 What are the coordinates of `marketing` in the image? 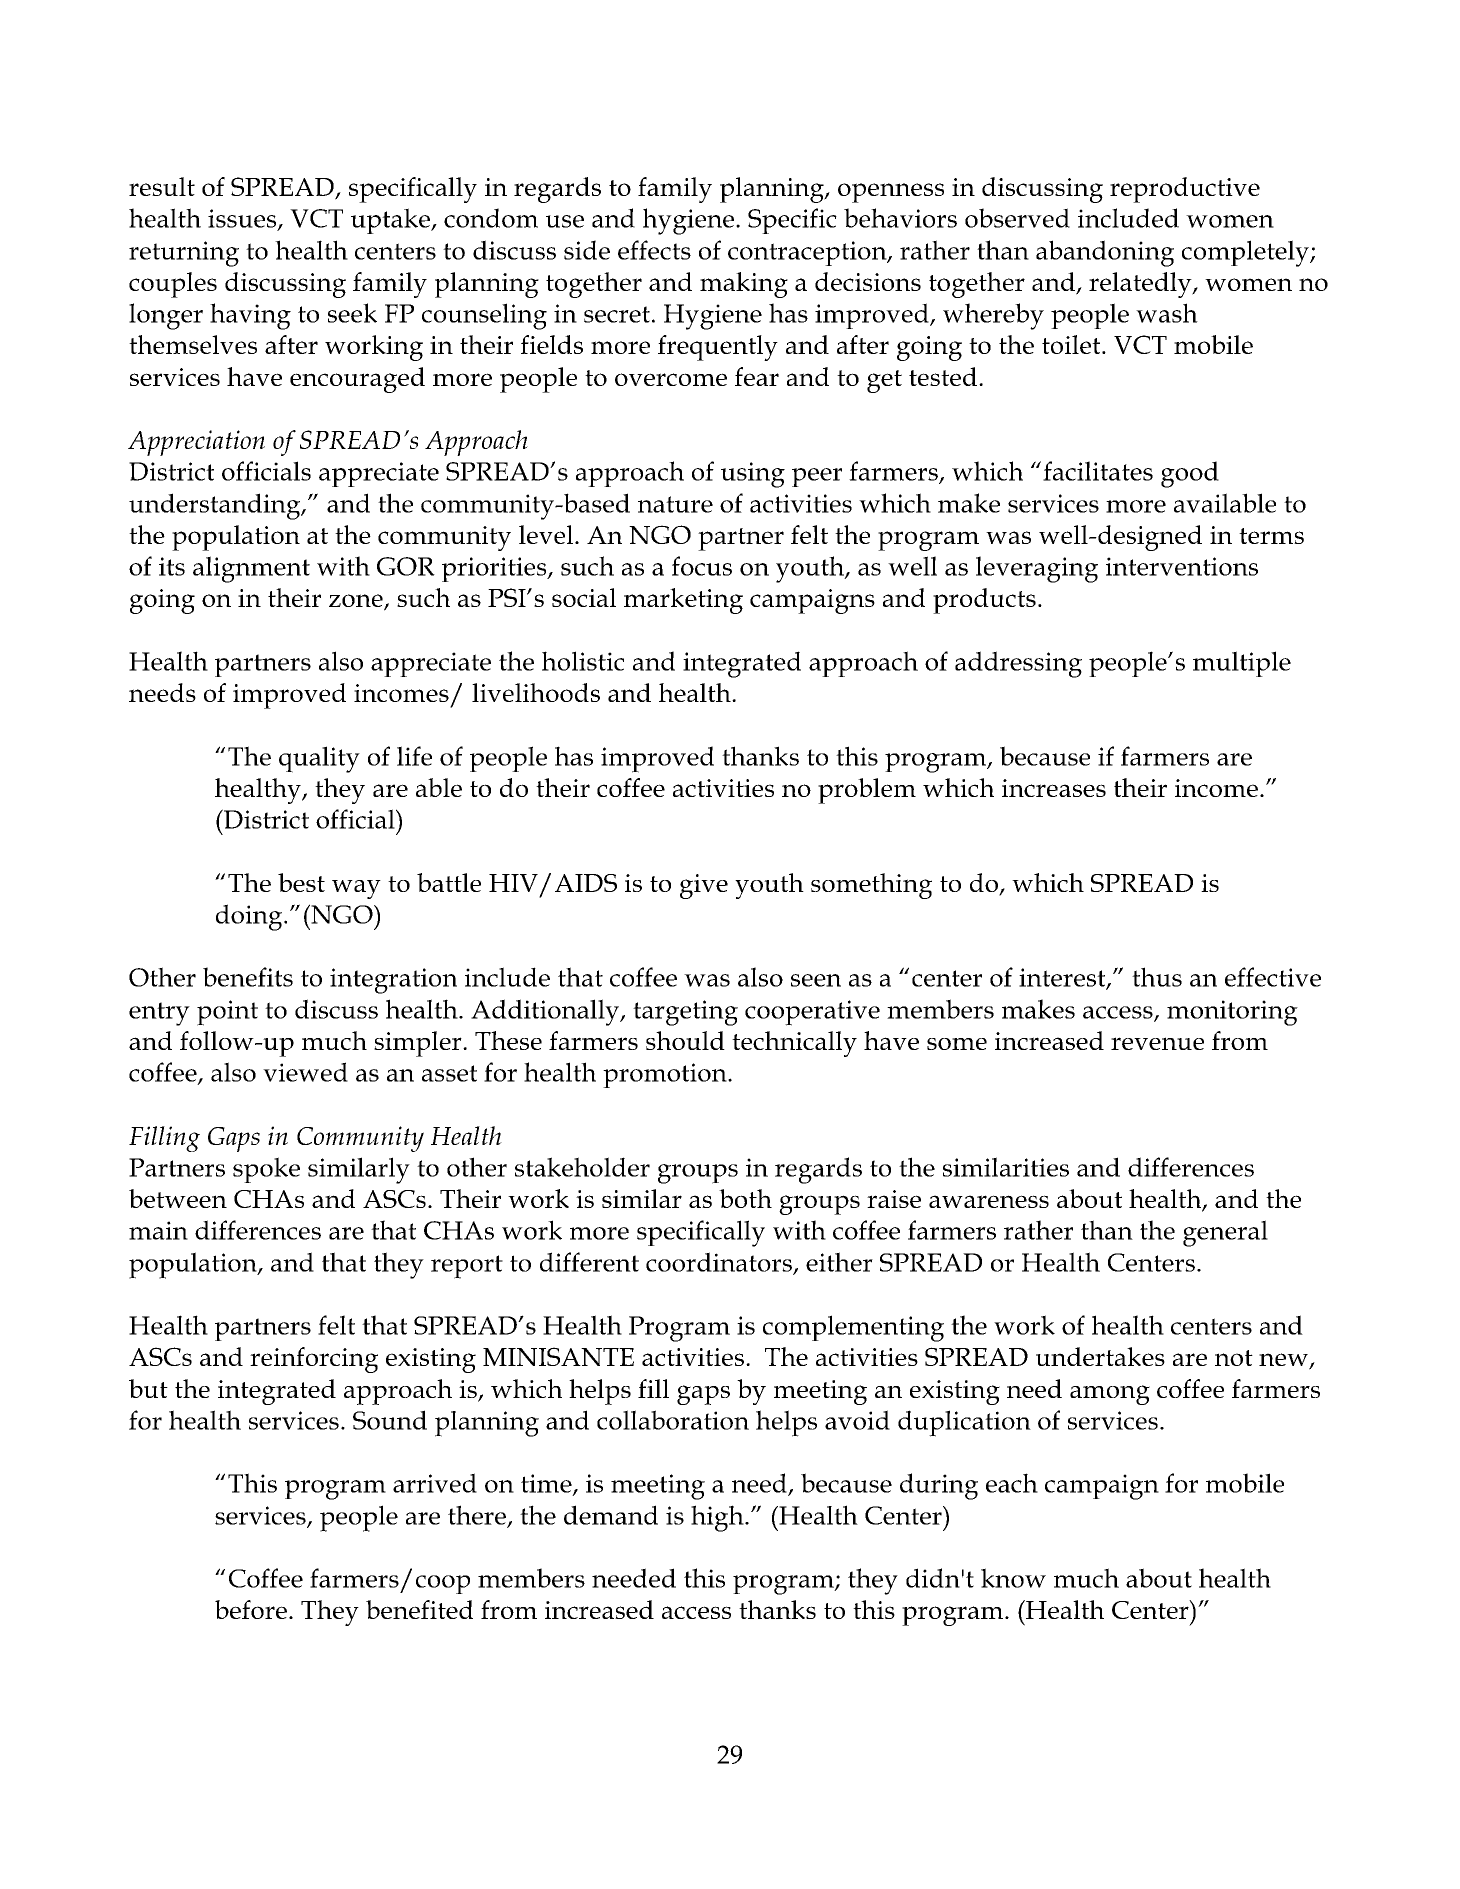 It's located at (683, 601).
